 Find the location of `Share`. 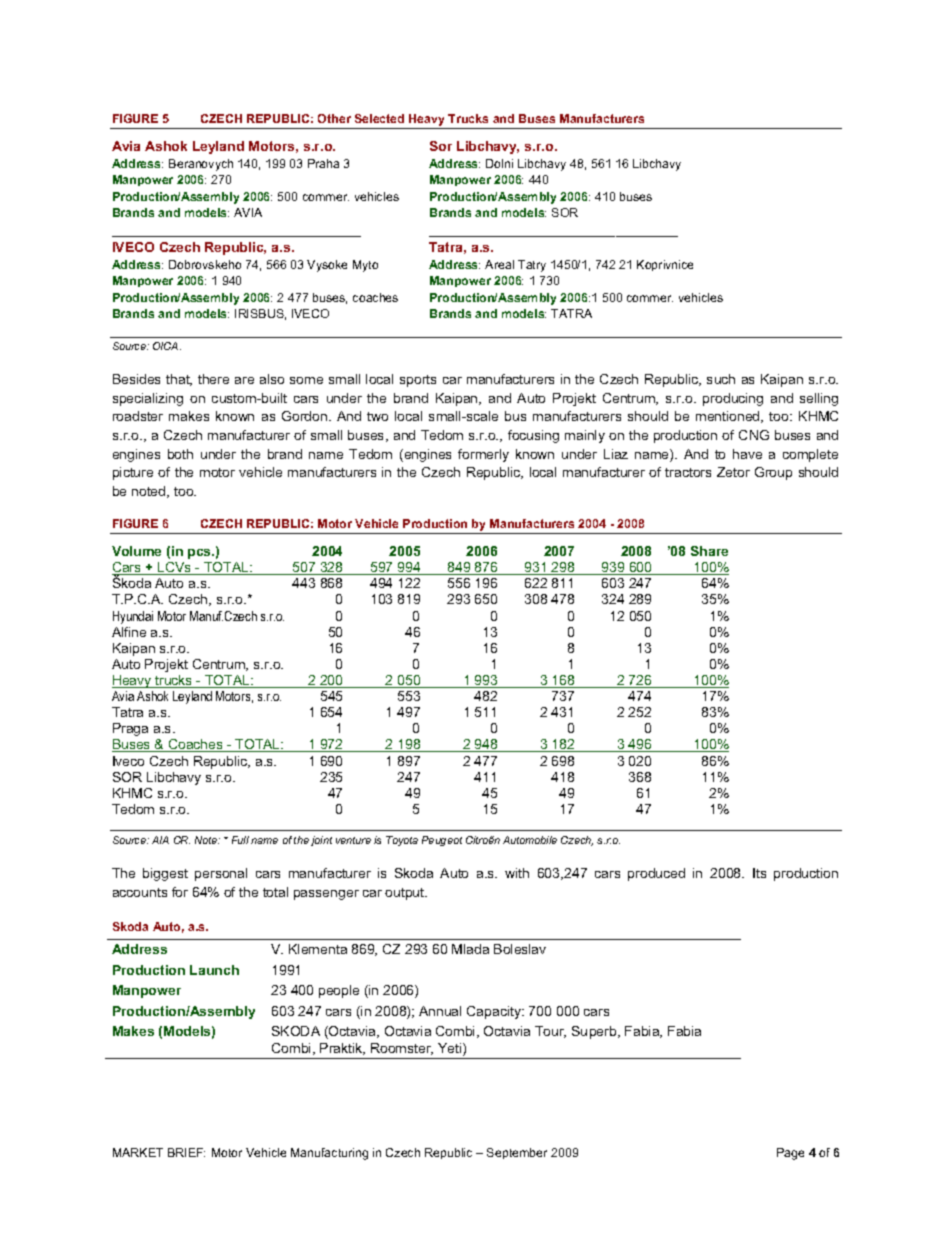

Share is located at coordinates (709, 551).
